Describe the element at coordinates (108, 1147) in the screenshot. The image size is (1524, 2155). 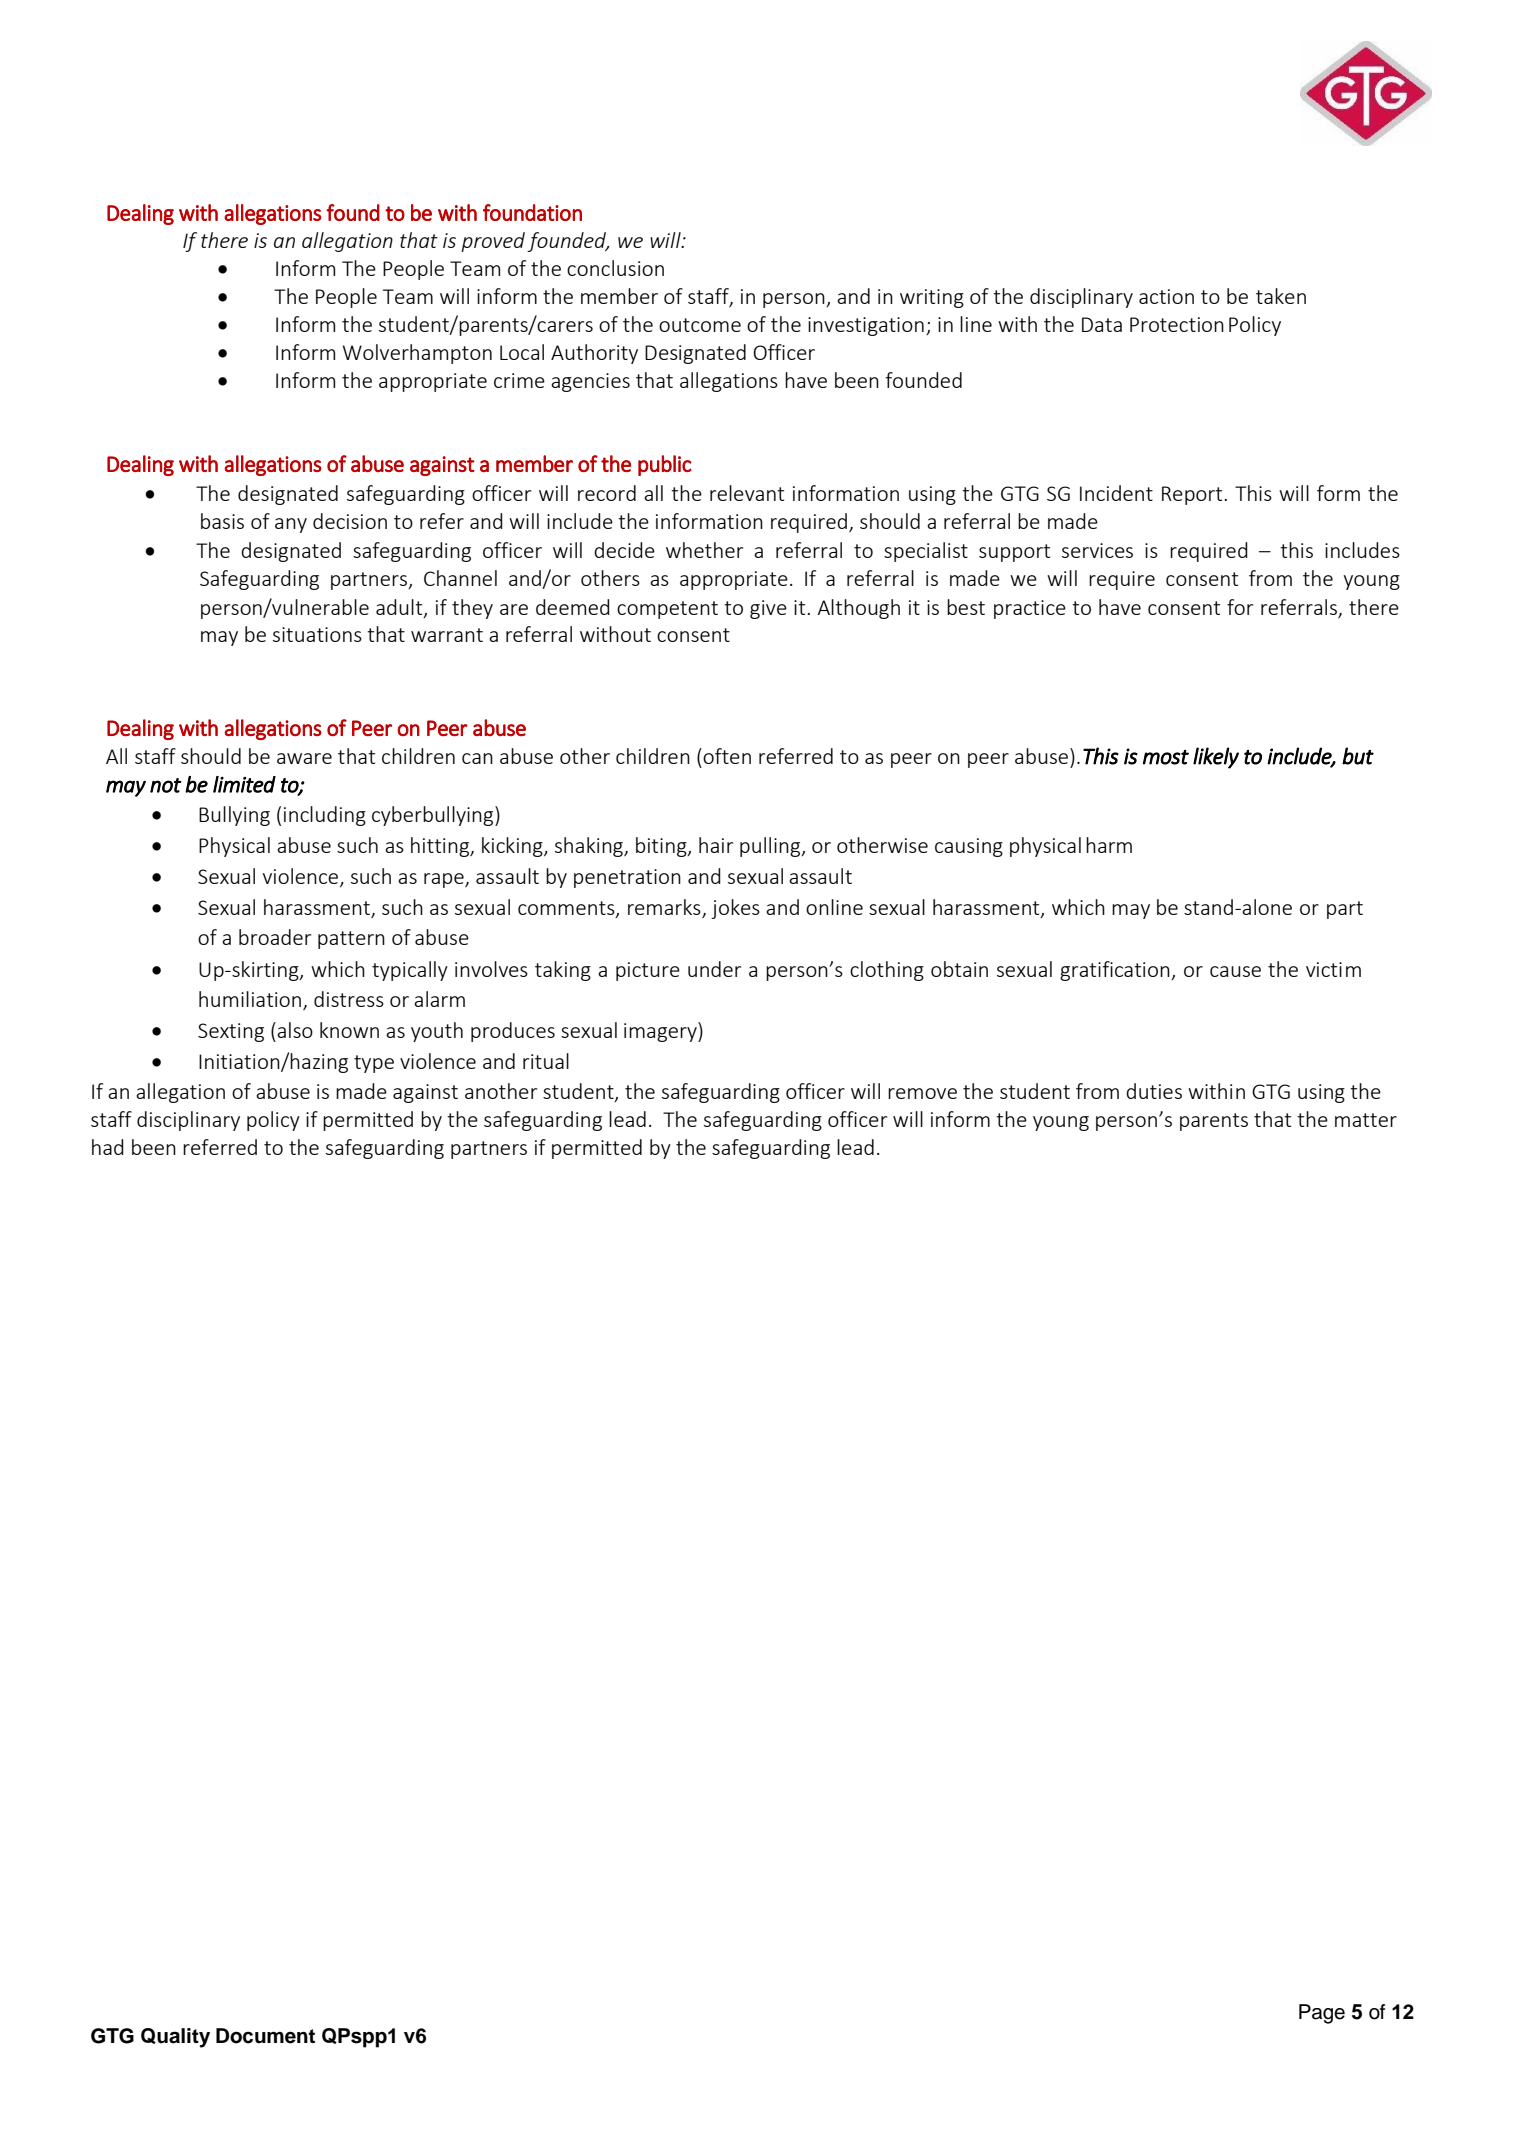
I see `had` at that location.
